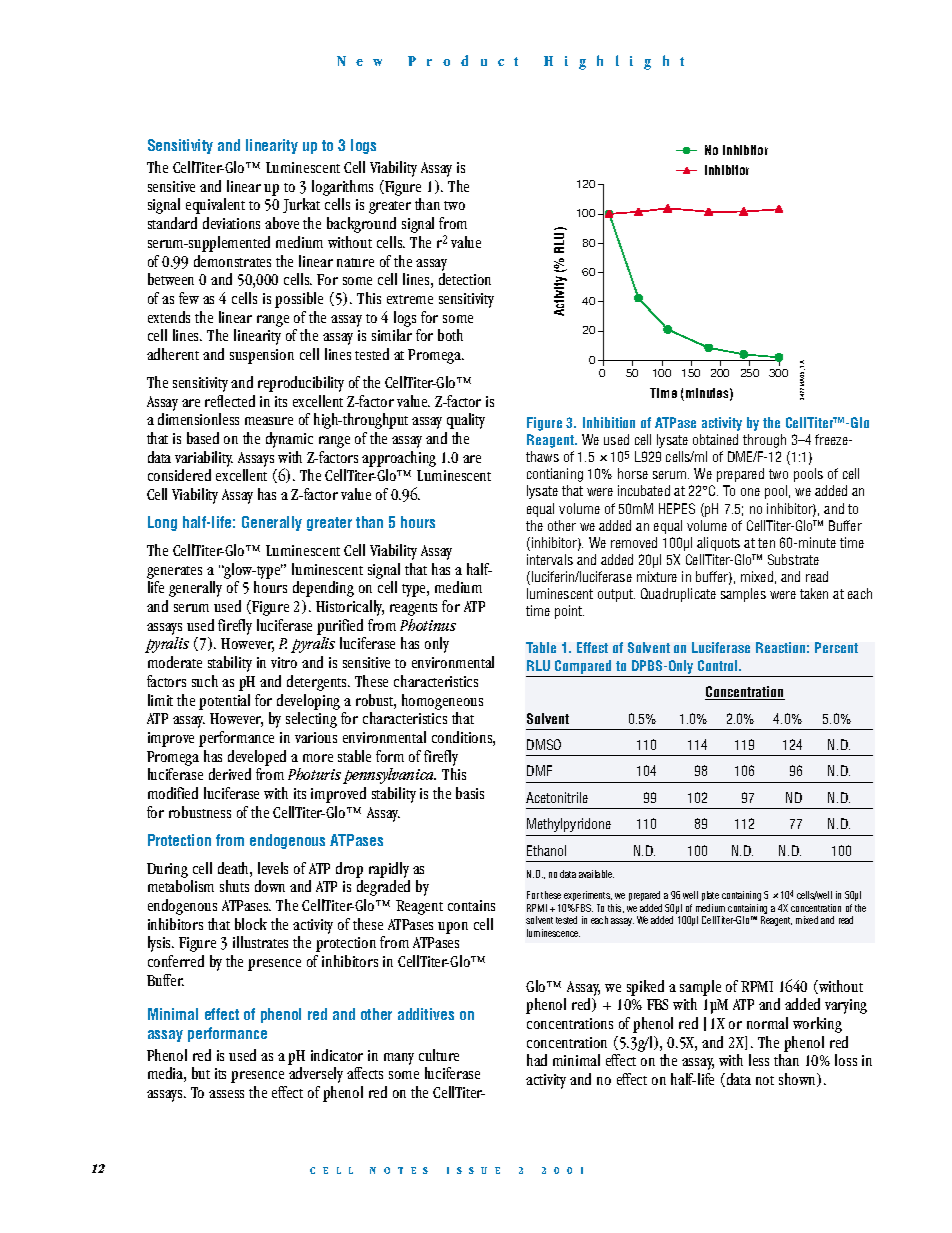 The height and width of the page is (1233, 952). What do you see at coordinates (201, 1073) in the page?
I see `but` at bounding box center [201, 1073].
